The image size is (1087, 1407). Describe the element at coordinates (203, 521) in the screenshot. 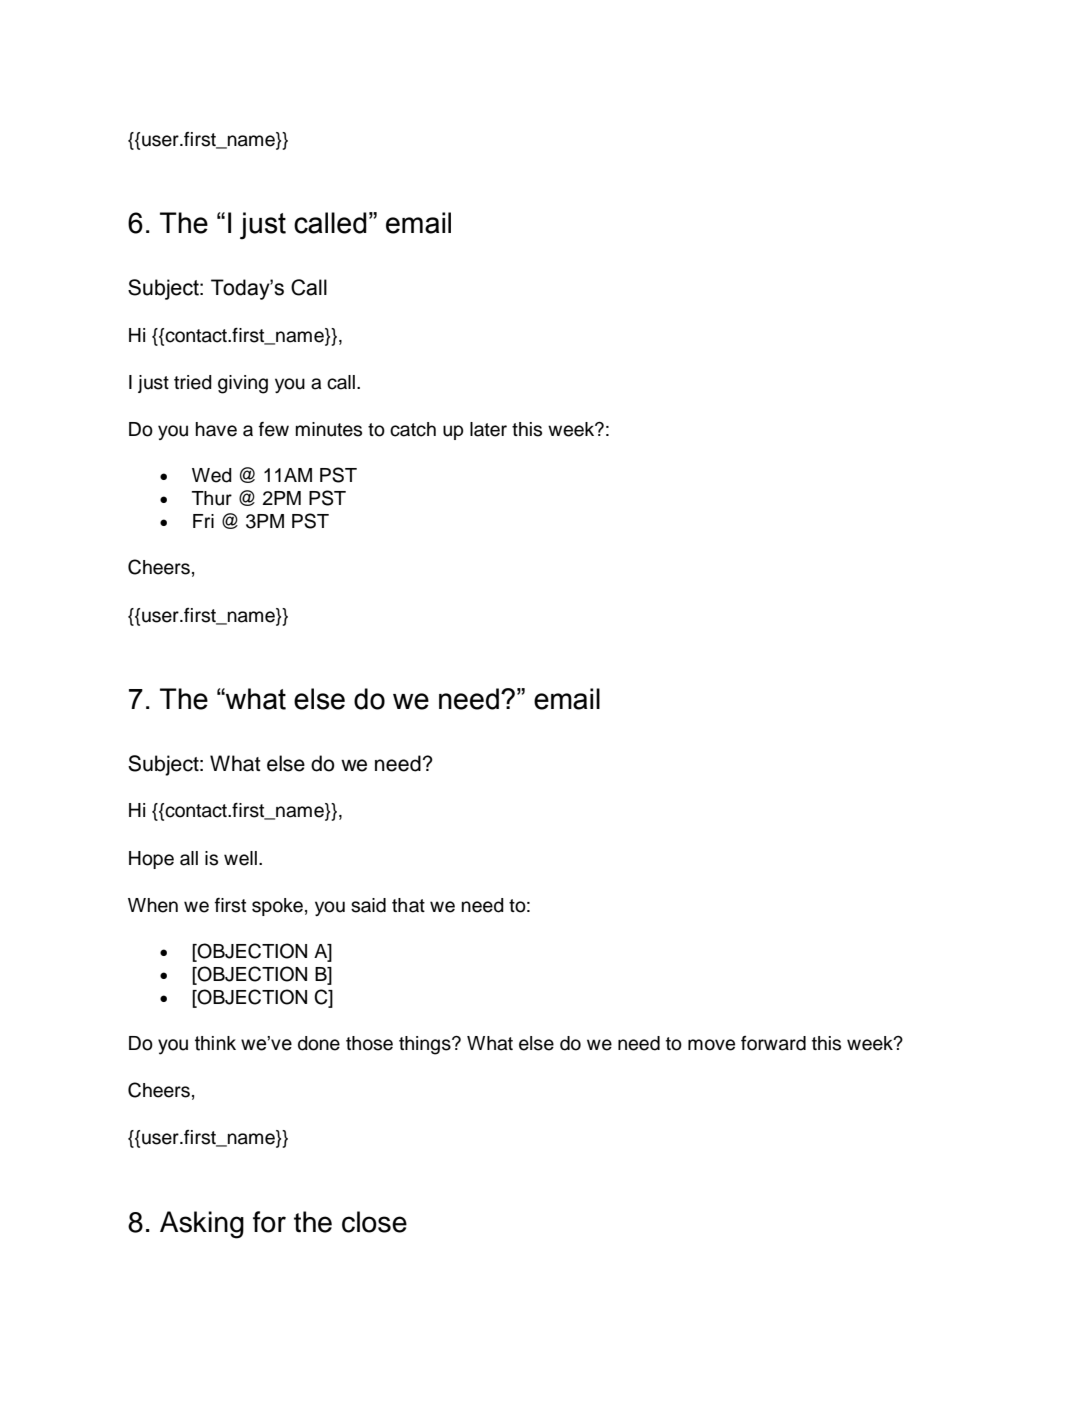

I see `Fri` at that location.
